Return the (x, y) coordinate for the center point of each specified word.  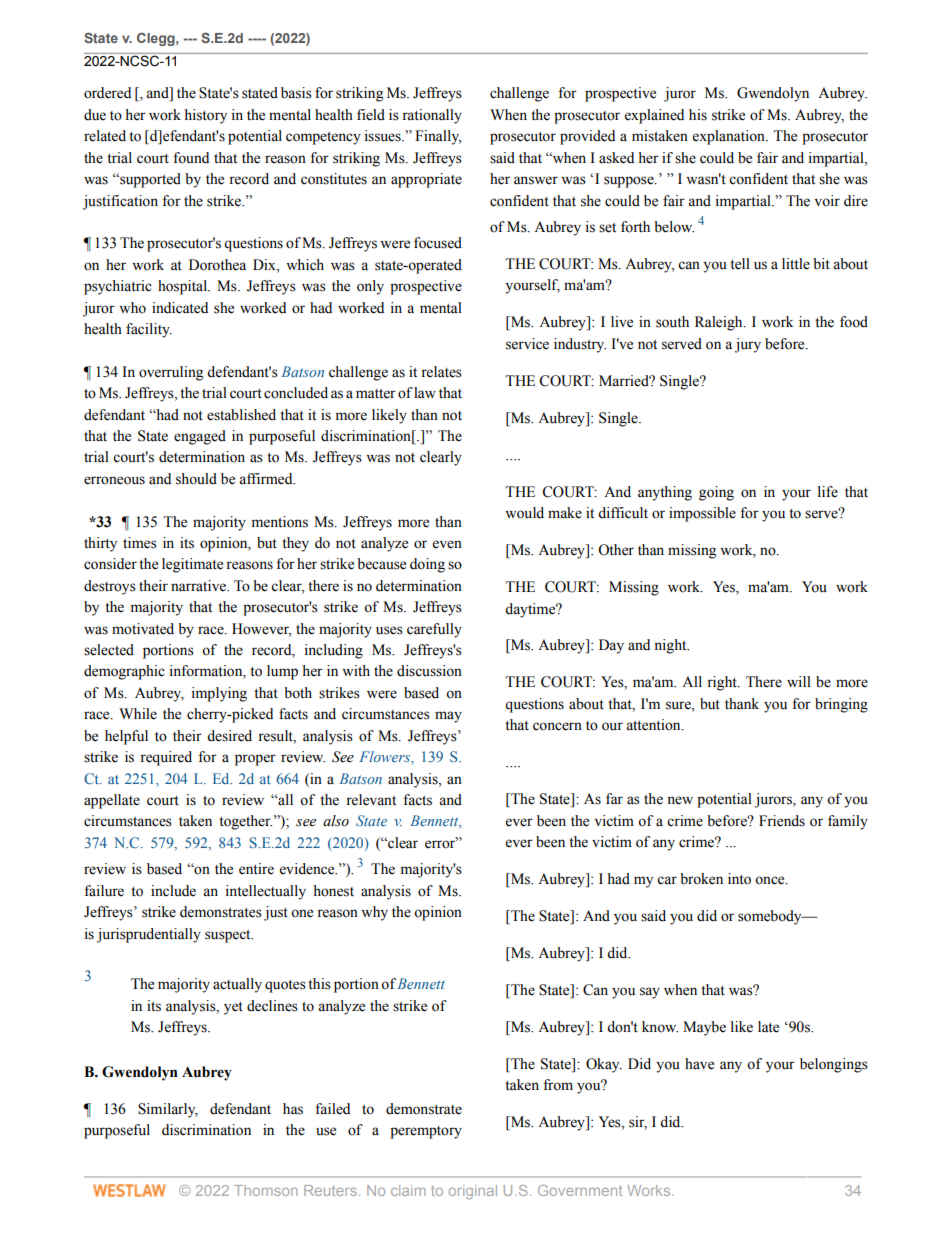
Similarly (168, 1110)
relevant (371, 800)
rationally (432, 116)
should (196, 479)
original (473, 1192)
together (245, 822)
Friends (782, 821)
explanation (730, 137)
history (205, 116)
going (716, 493)
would (524, 513)
